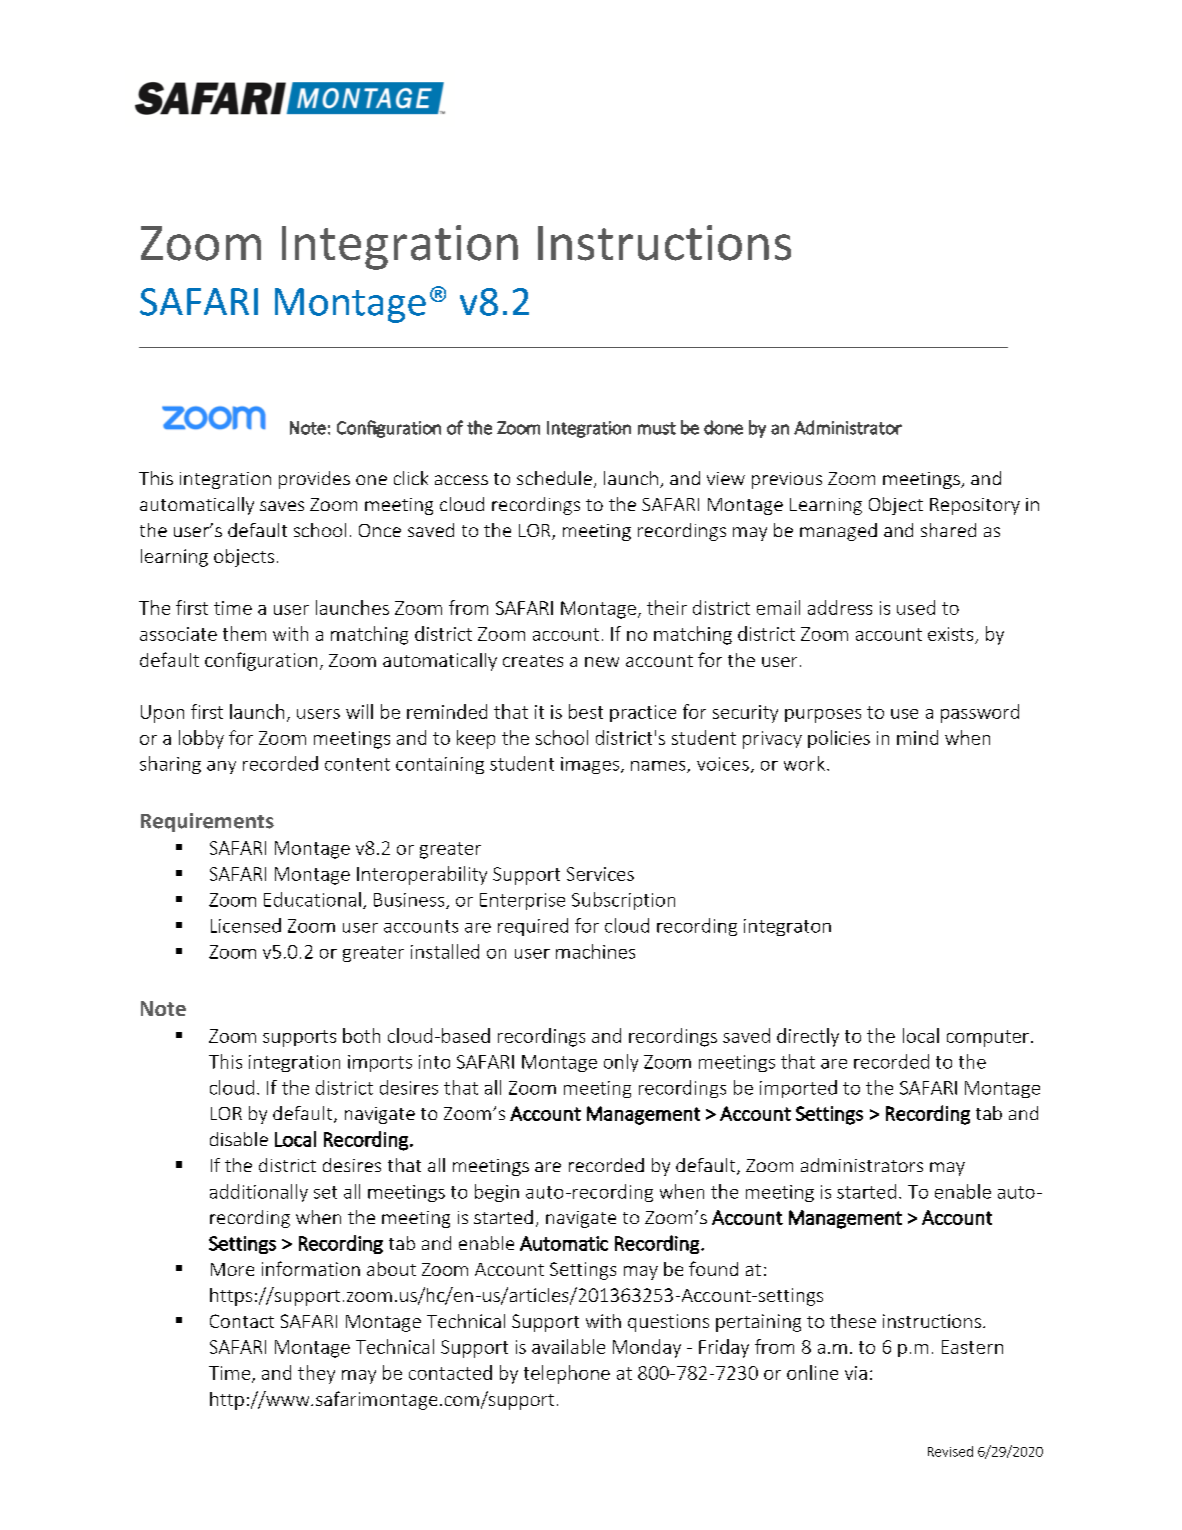  What do you see at coordinates (839, 739) in the screenshot?
I see `policies` at bounding box center [839, 739].
